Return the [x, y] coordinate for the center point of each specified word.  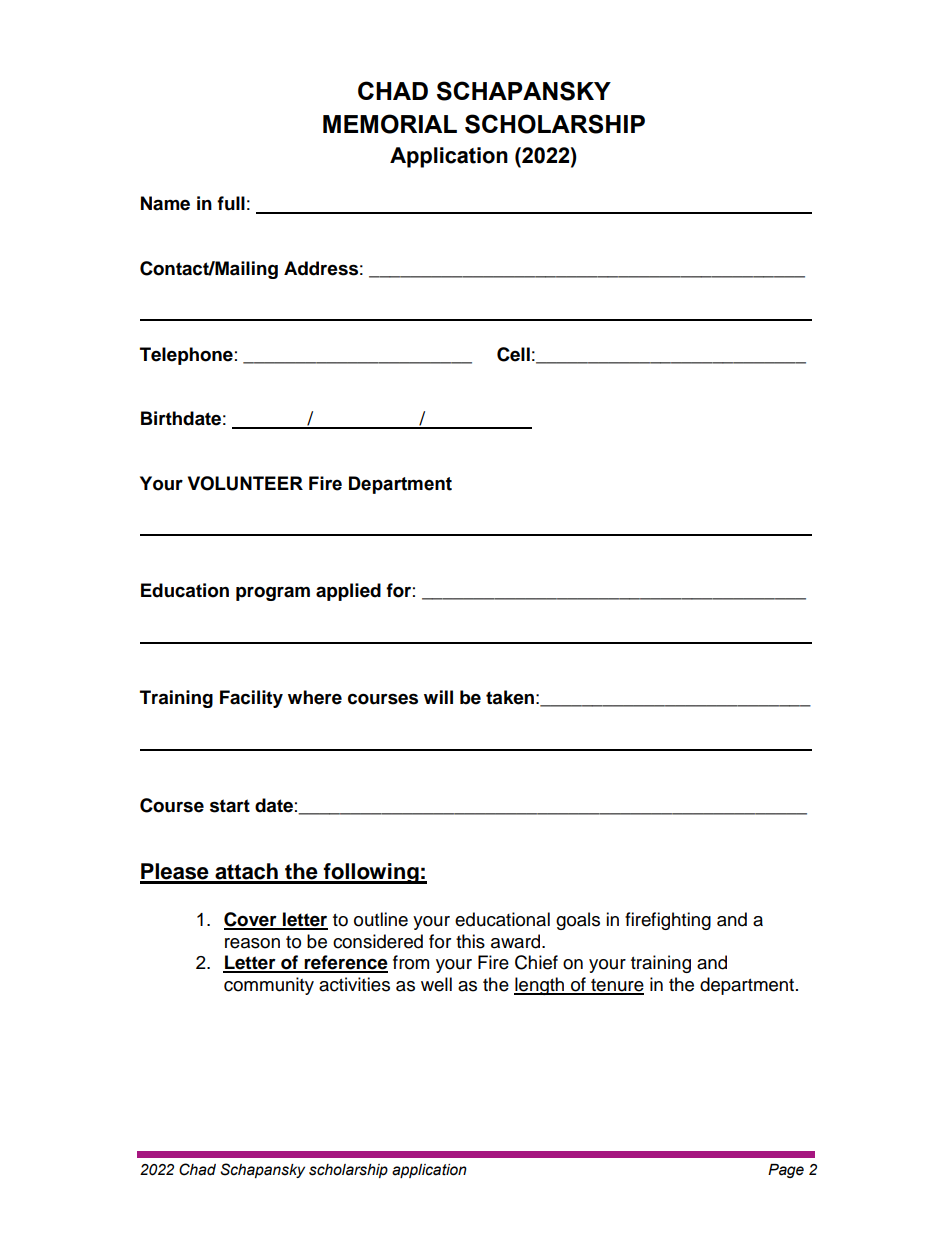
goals [578, 921]
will [438, 697]
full [231, 203]
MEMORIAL [390, 124]
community [269, 986]
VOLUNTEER [245, 483]
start [230, 806]
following [371, 873]
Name [165, 203]
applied [348, 592]
